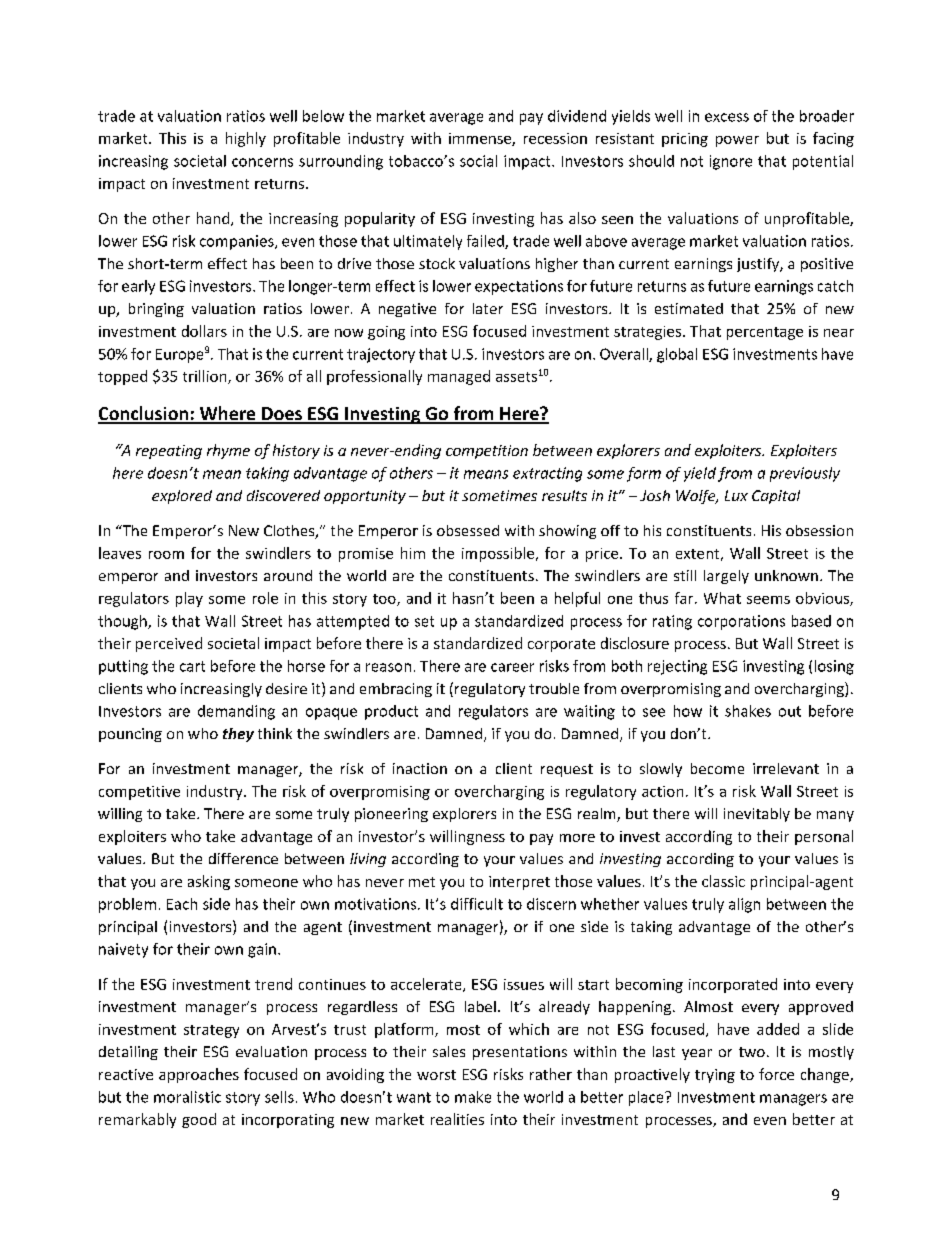 The image size is (952, 1233). Describe the element at coordinates (204, 331) in the image. I see `dollars` at that location.
